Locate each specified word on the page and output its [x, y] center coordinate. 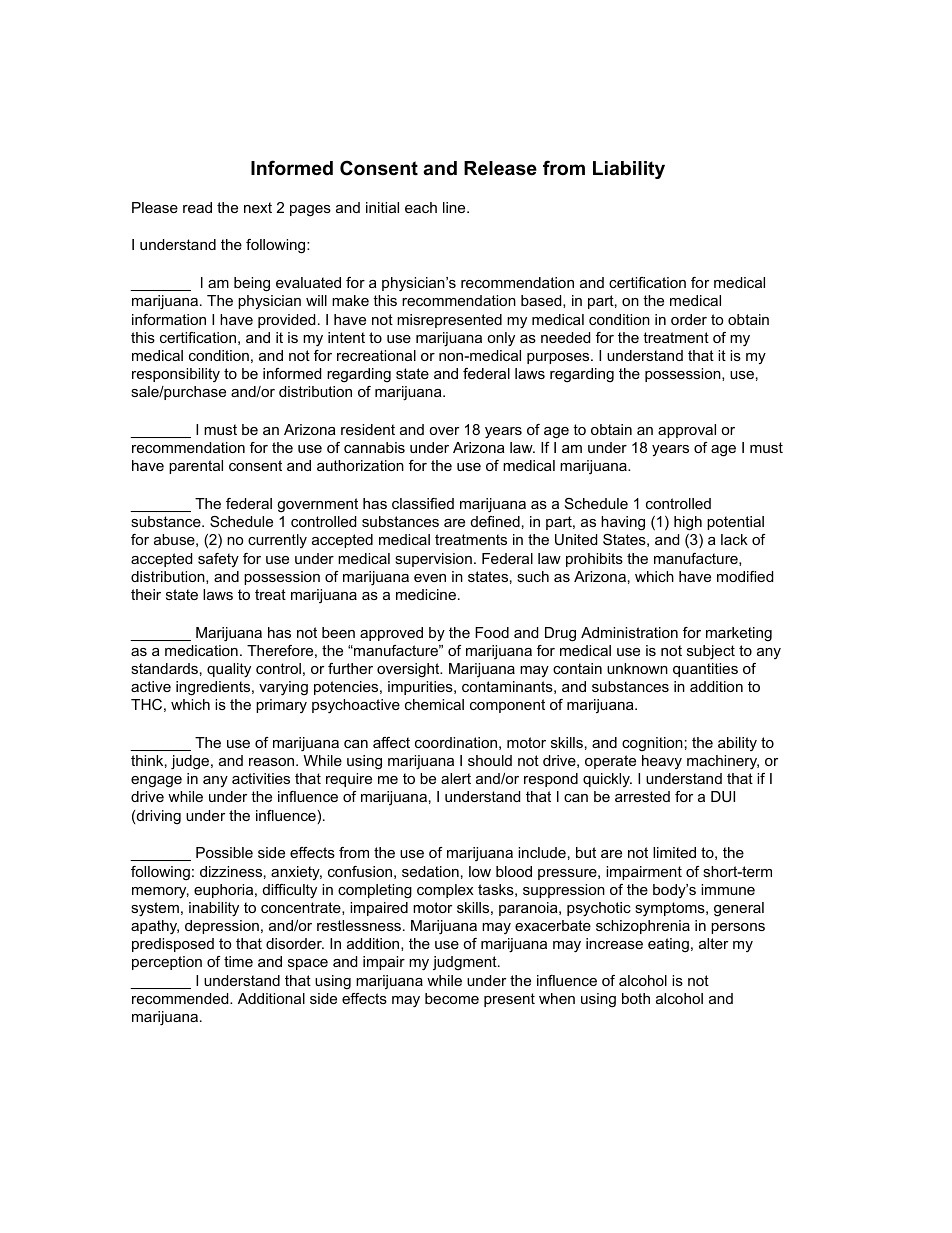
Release [500, 168]
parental [196, 467]
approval [687, 431]
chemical [434, 704]
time [238, 961]
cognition [652, 744]
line [455, 207]
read [197, 207]
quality [229, 670]
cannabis [374, 447]
